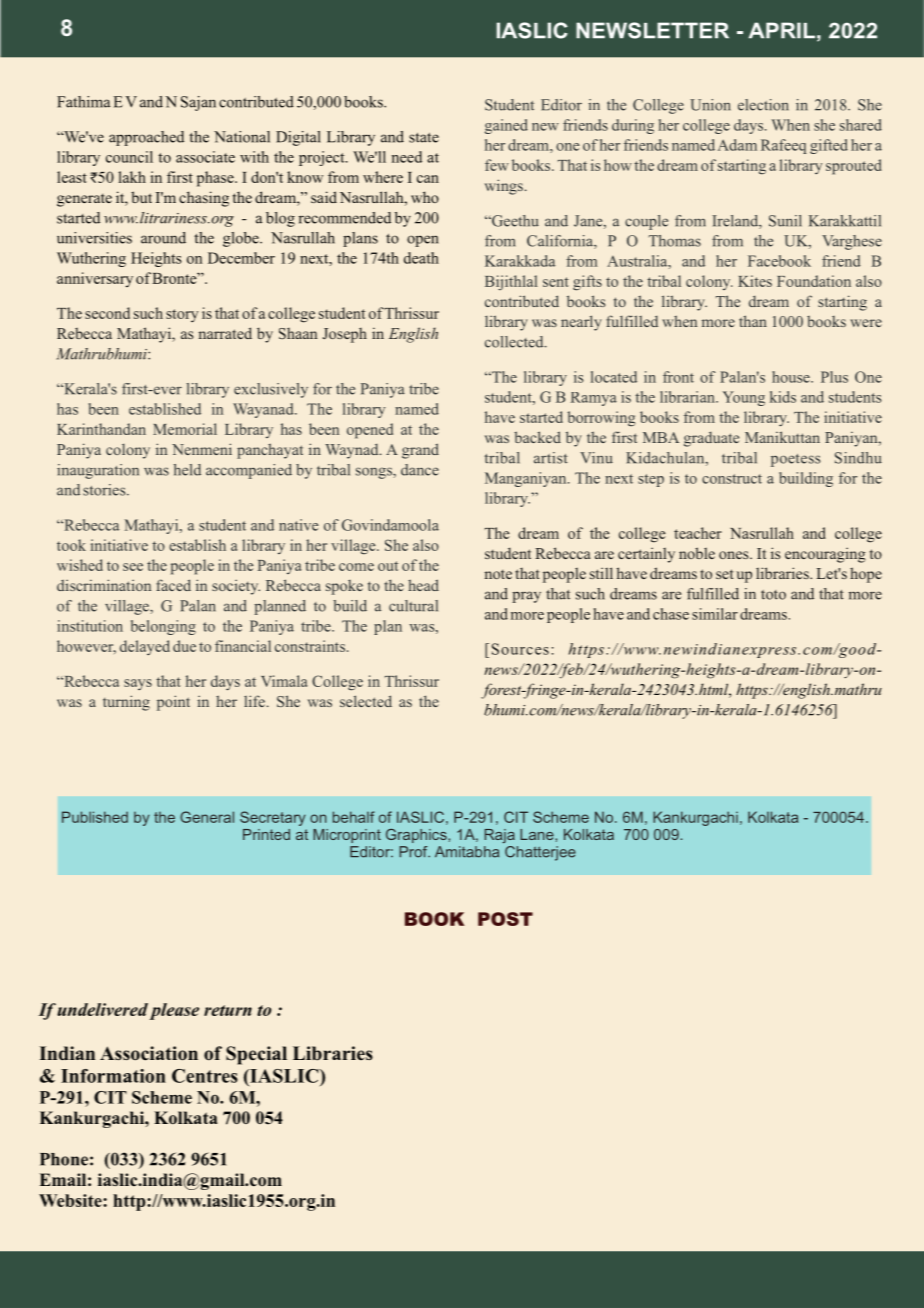  Describe the element at coordinates (506, 126) in the document. I see `gained` at that location.
